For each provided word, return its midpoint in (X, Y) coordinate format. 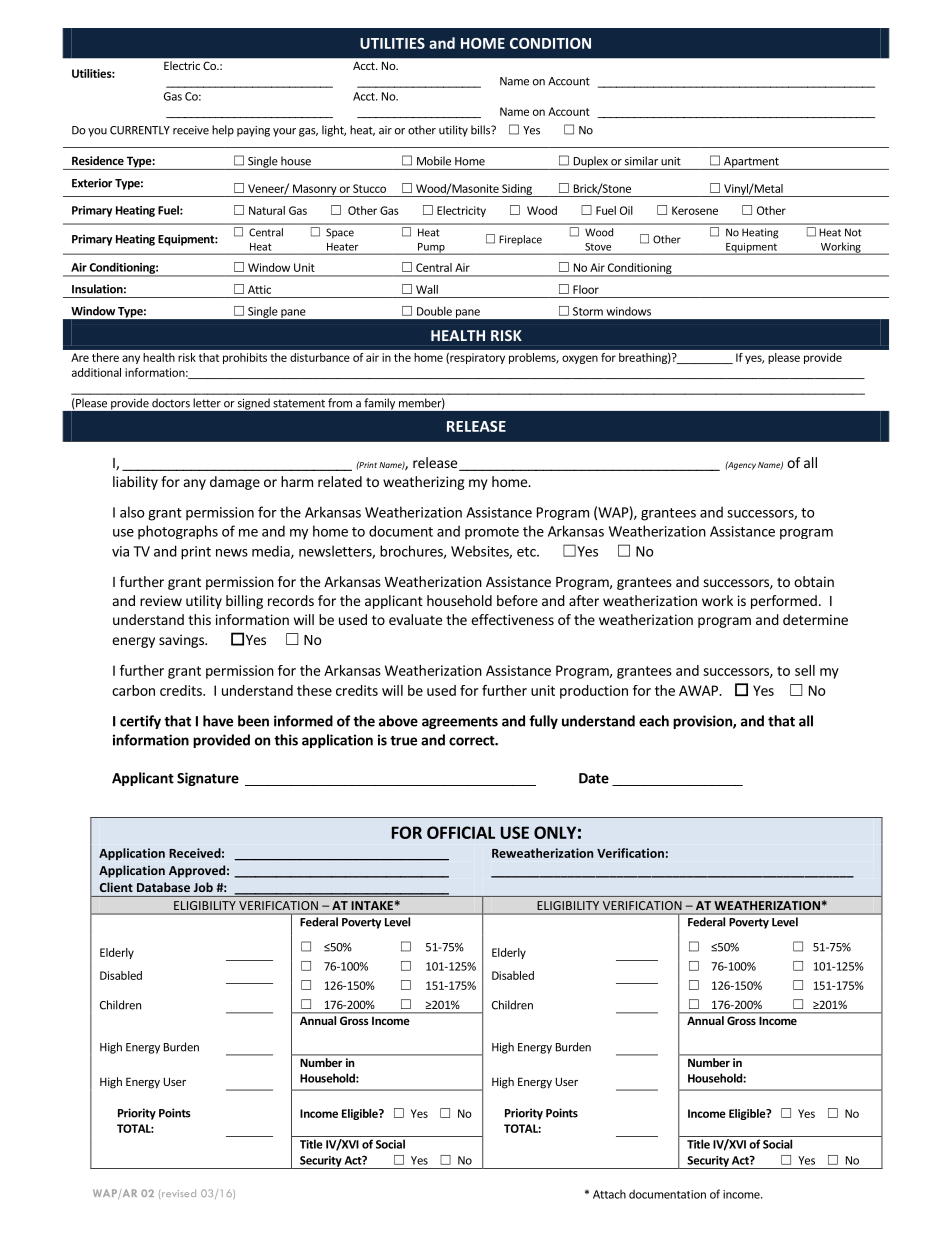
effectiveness (512, 619)
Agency (741, 466)
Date (594, 778)
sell (805, 670)
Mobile (434, 161)
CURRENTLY (140, 130)
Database (163, 887)
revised (179, 1193)
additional (96, 372)
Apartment (751, 163)
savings (182, 641)
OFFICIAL (461, 832)
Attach (609, 1194)
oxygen (580, 359)
